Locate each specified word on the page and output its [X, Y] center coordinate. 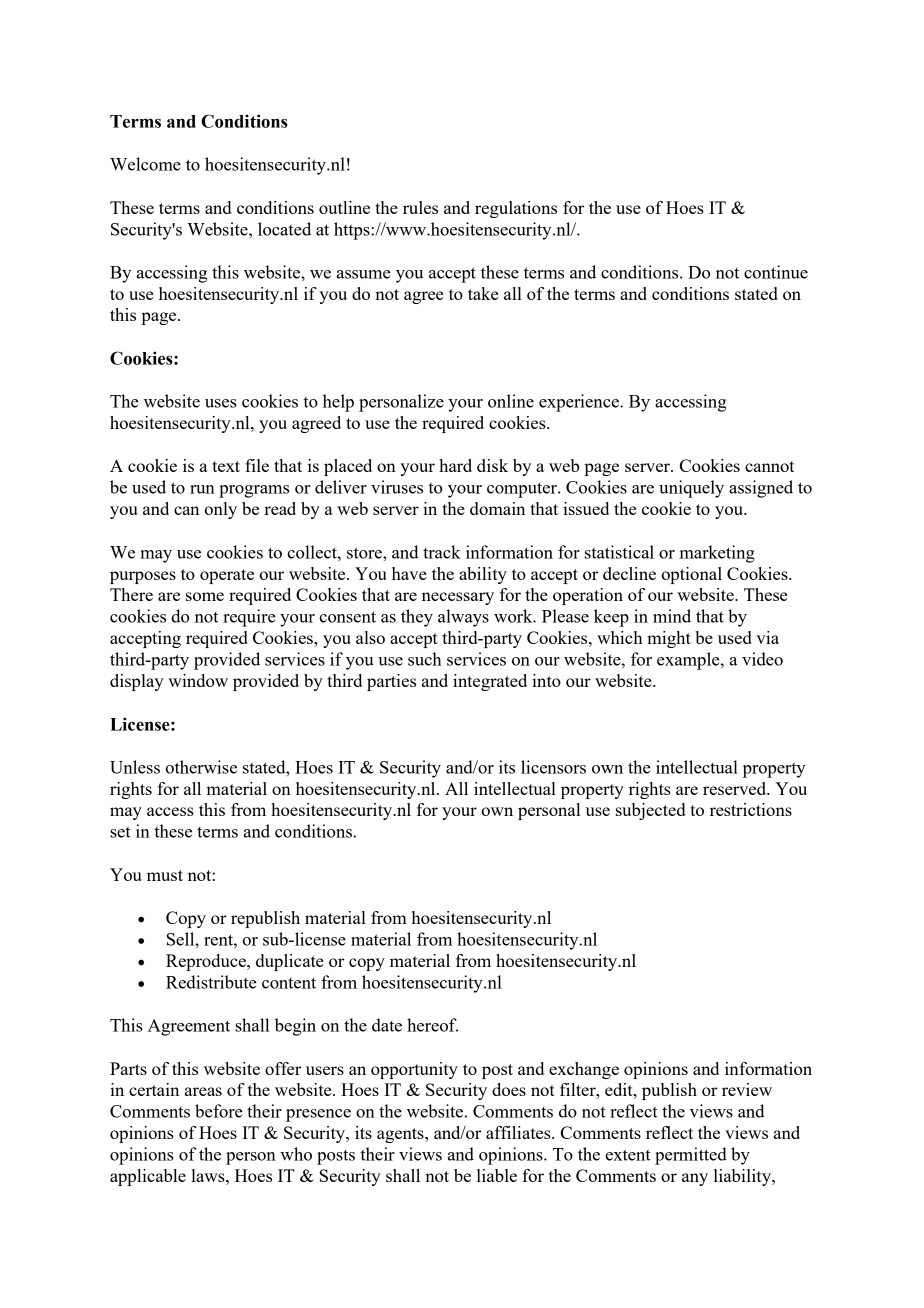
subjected [650, 811]
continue [776, 272]
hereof [432, 1025]
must [165, 875]
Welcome [145, 164]
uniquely [691, 489]
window [198, 680]
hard [455, 465]
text [226, 466]
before [219, 1111]
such [425, 659]
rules [420, 207]
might [669, 639]
